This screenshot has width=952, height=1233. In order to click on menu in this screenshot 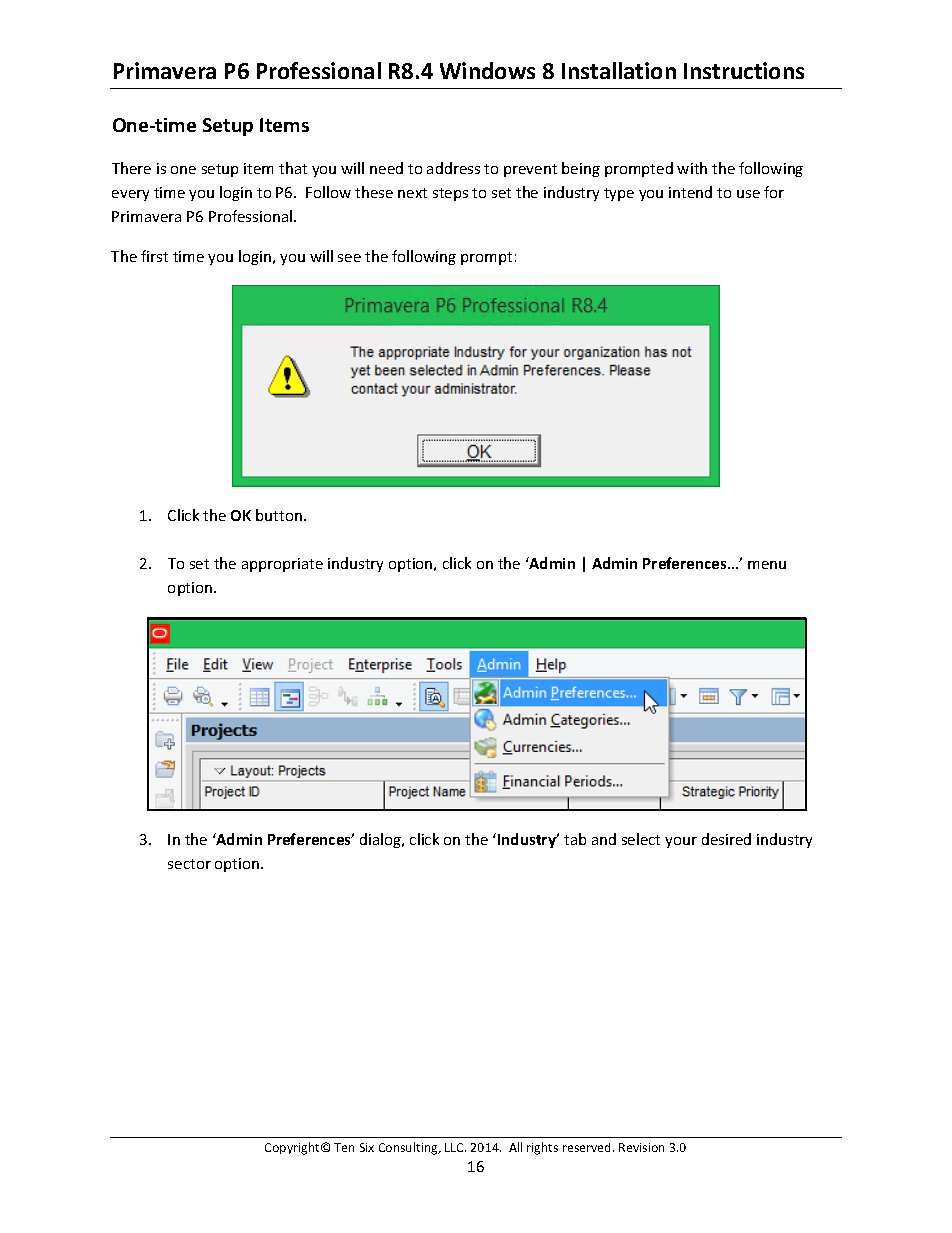, I will do `click(767, 565)`.
